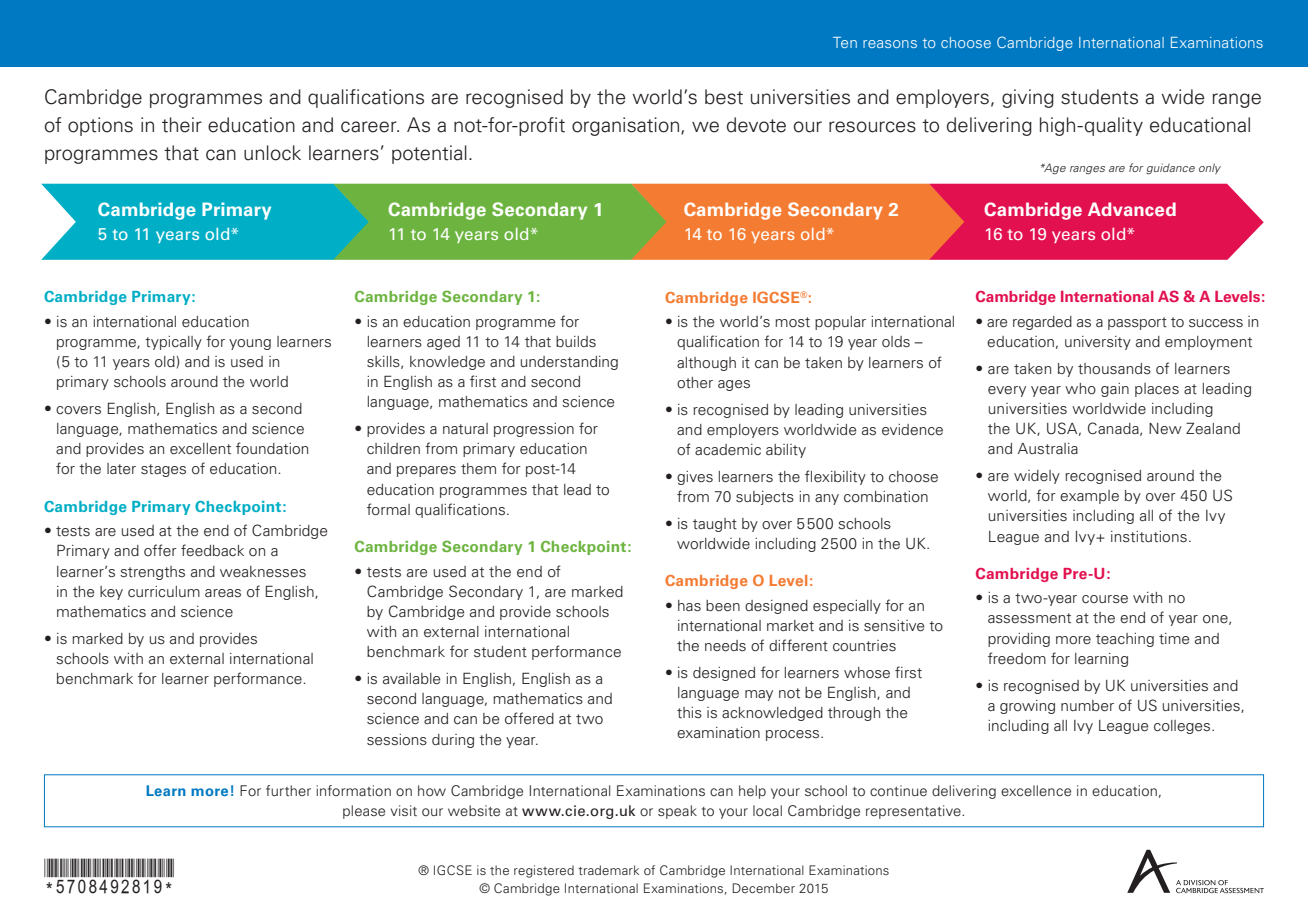 This document has height=924, width=1308. I want to click on giving, so click(1028, 98).
